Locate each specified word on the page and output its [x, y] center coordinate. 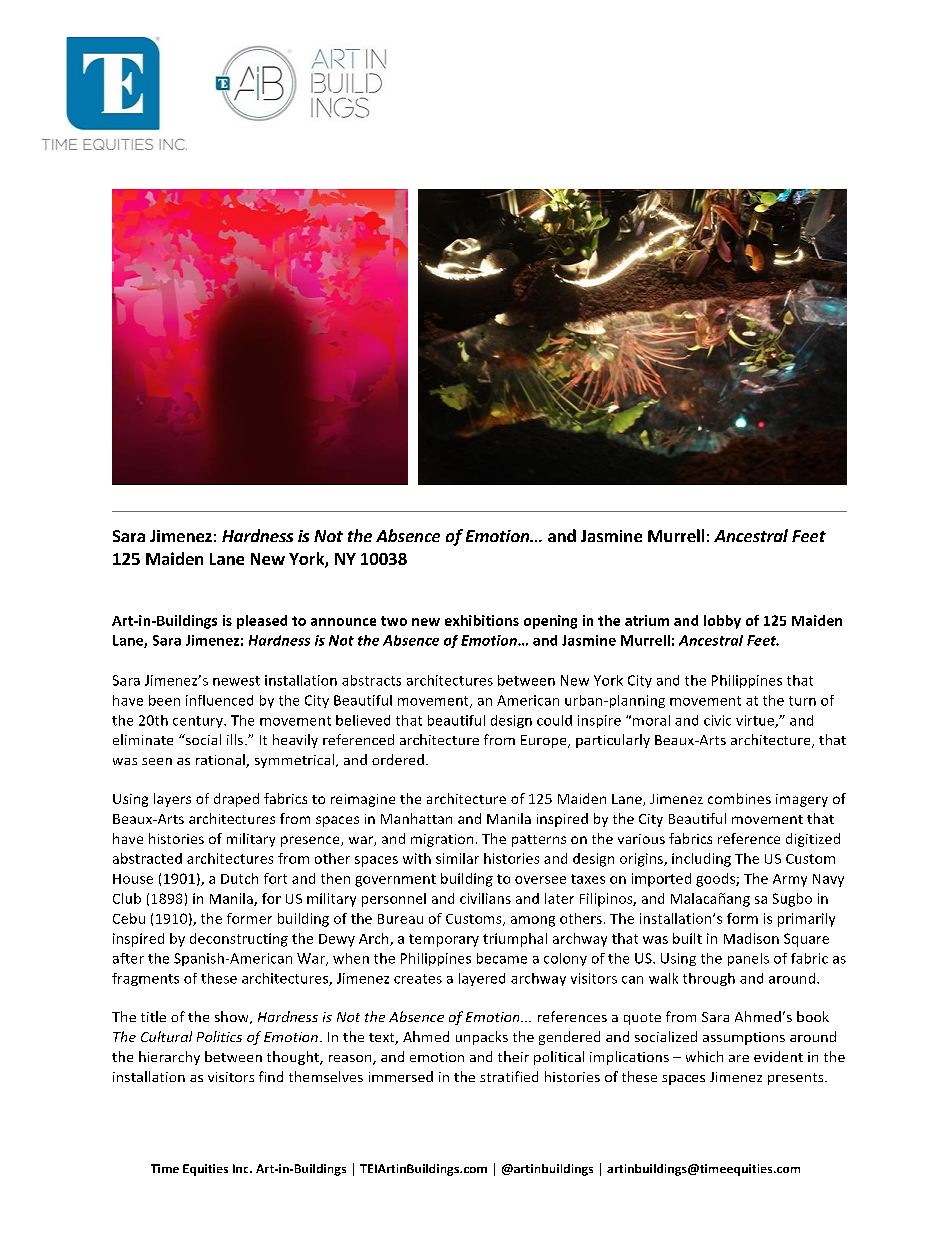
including [701, 860]
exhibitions [482, 620]
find [271, 1076]
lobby [722, 622]
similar [457, 858]
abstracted [147, 858]
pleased [262, 622]
